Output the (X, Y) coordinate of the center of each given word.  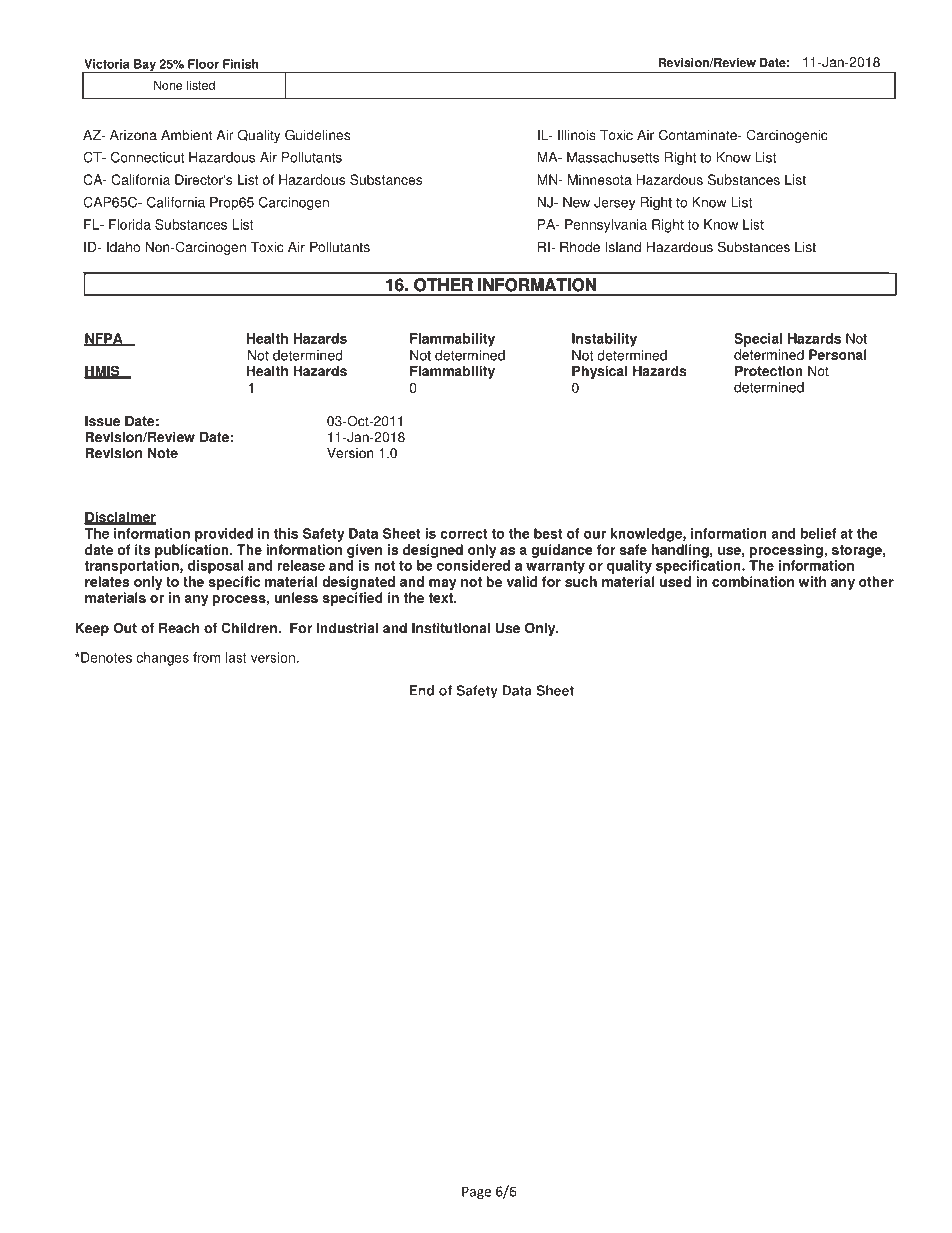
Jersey (615, 204)
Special (758, 340)
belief (819, 533)
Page (476, 1193)
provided (224, 535)
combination (753, 581)
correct (463, 534)
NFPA (104, 339)
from (206, 657)
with (812, 581)
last (236, 657)
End (421, 690)
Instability (604, 340)
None (168, 85)
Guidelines (317, 135)
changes (162, 659)
